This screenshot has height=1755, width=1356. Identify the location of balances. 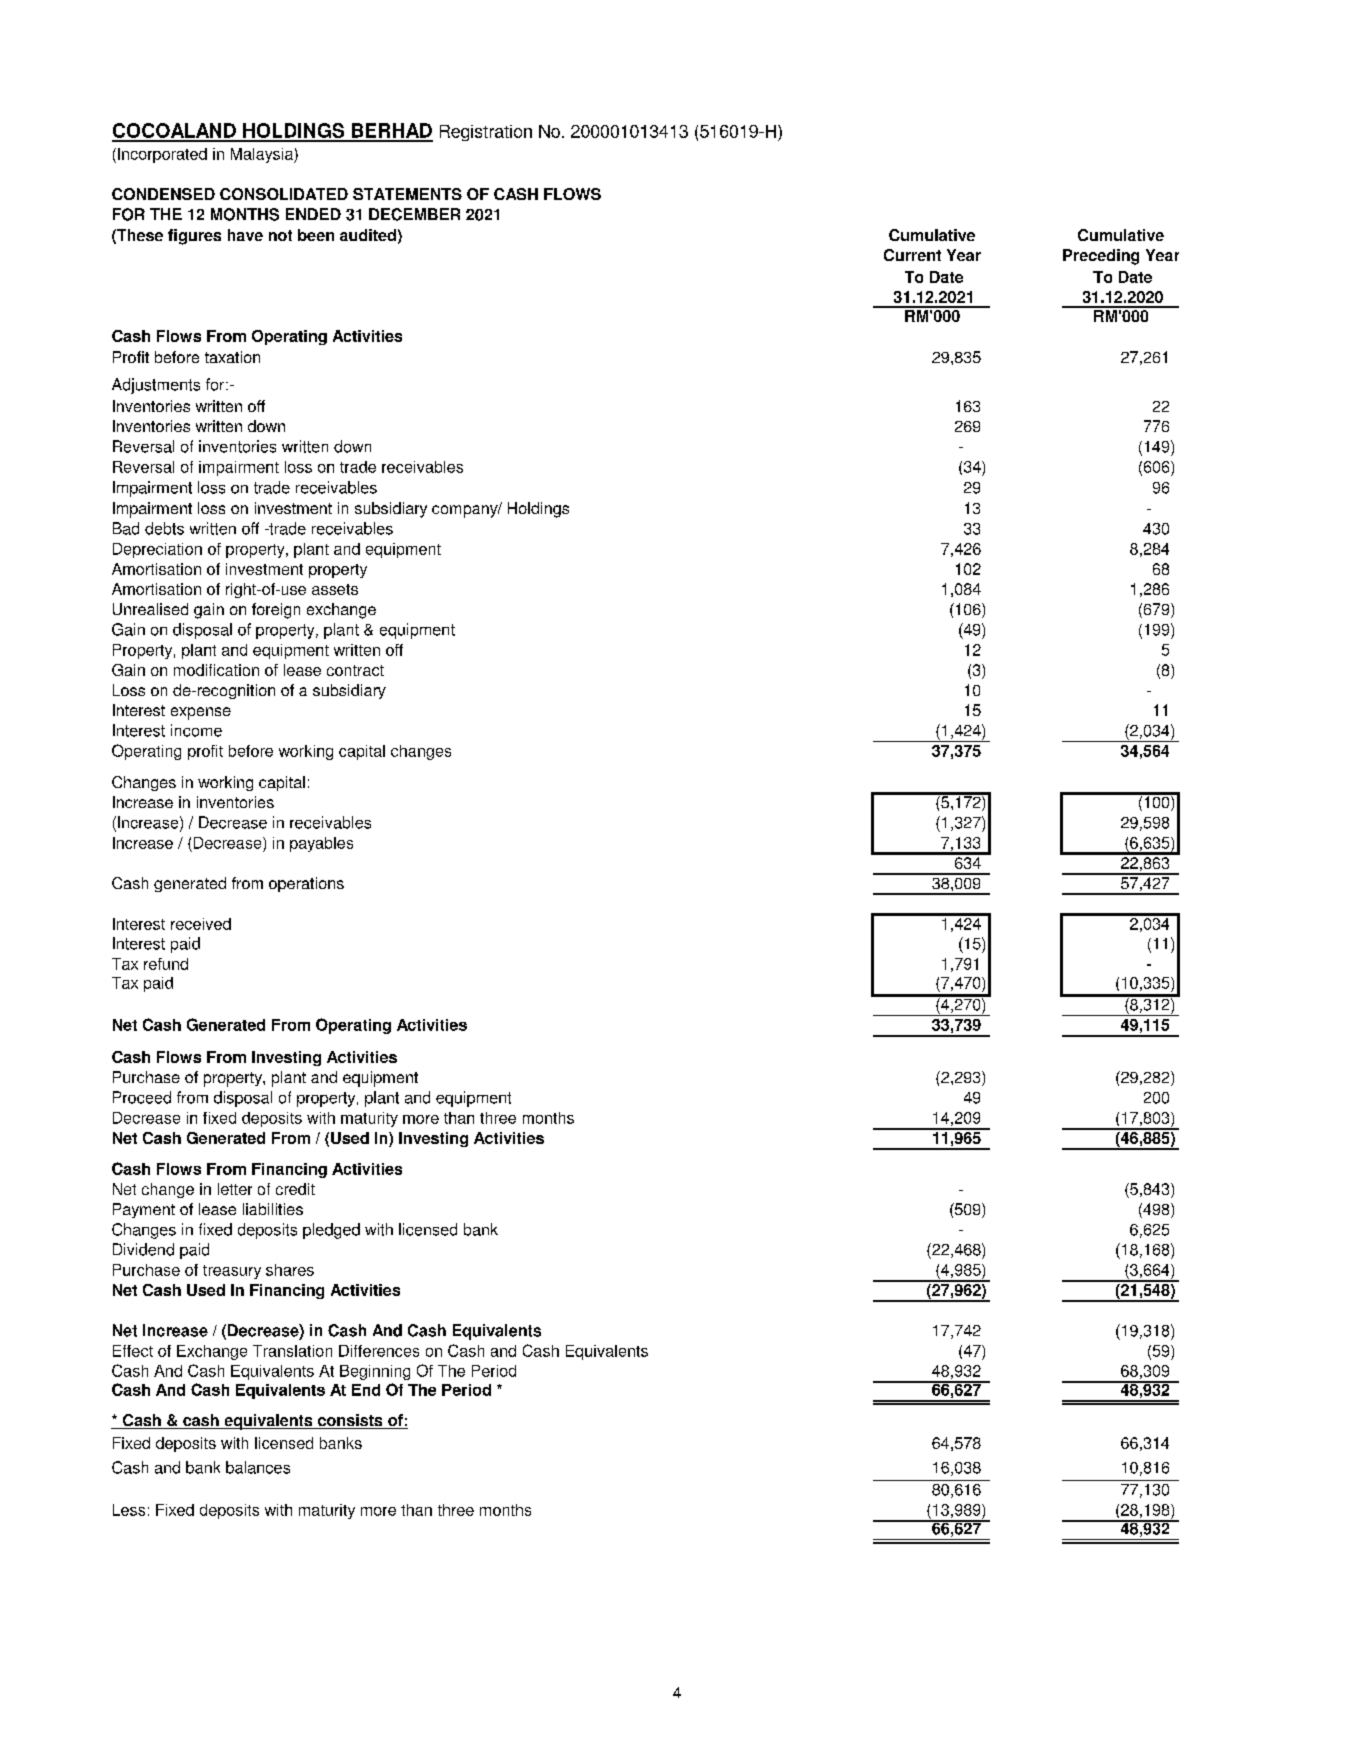
(258, 1467).
